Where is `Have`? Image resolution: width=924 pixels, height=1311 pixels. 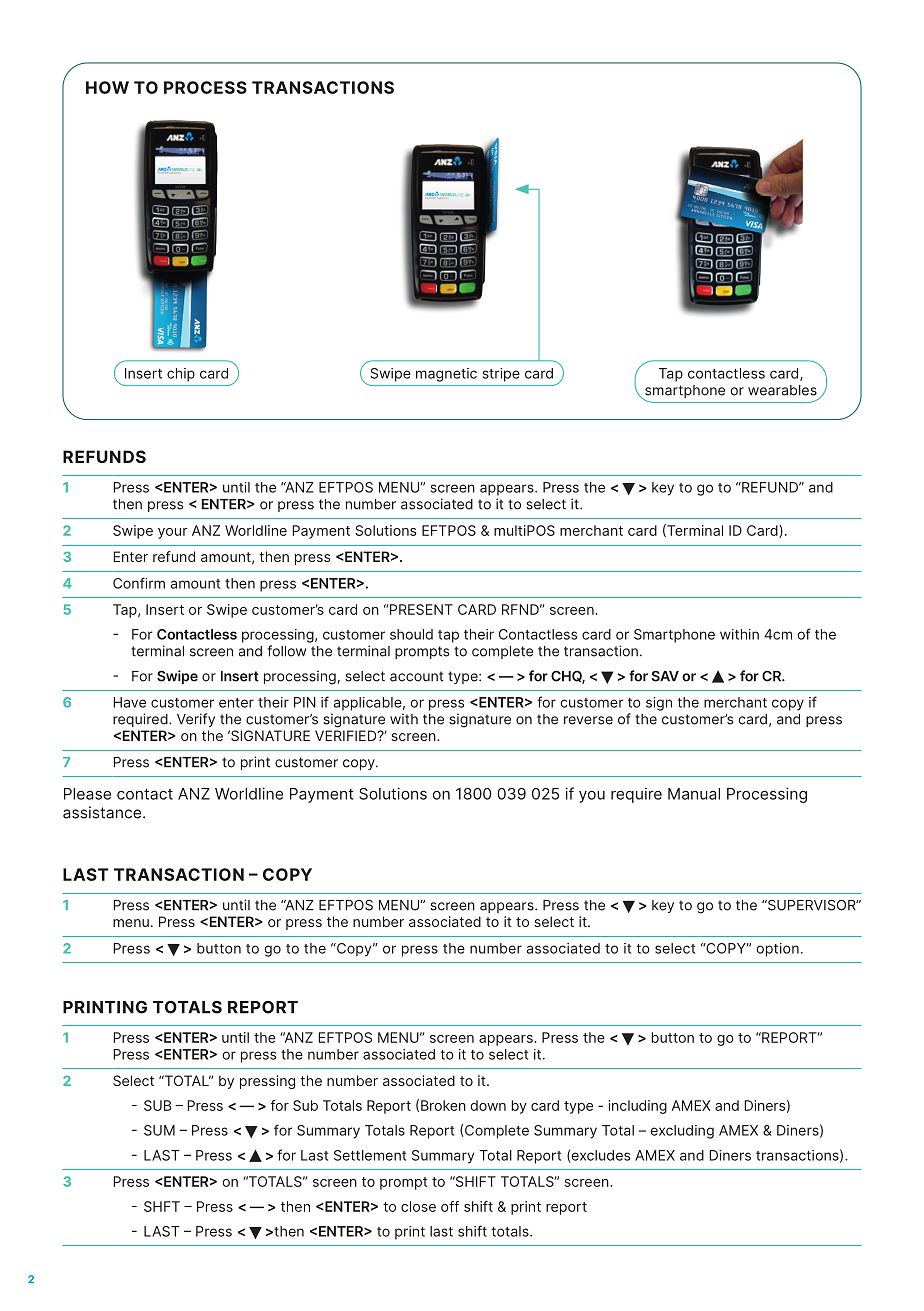
Have is located at coordinates (129, 702).
